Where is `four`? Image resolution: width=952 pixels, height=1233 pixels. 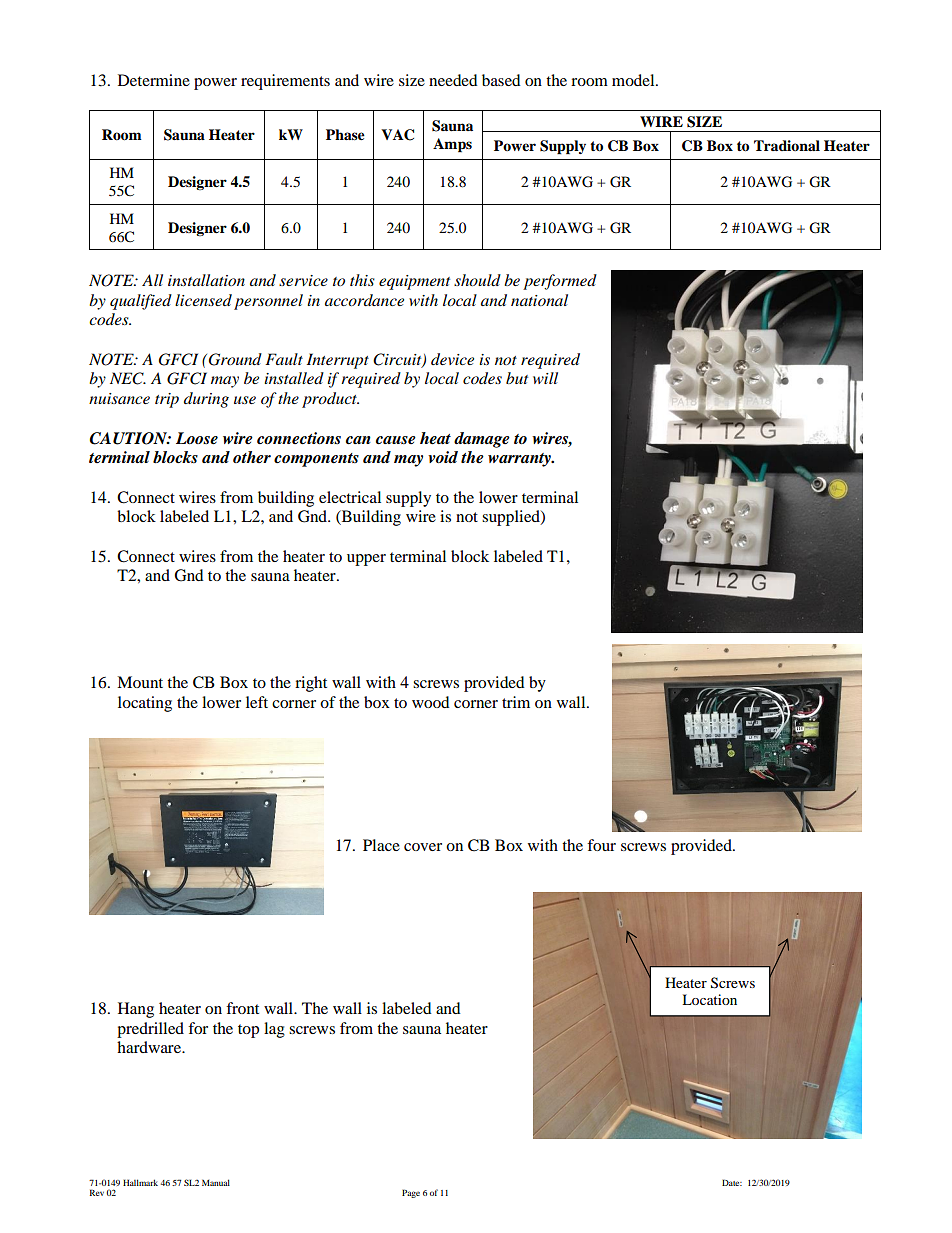 four is located at coordinates (601, 845).
